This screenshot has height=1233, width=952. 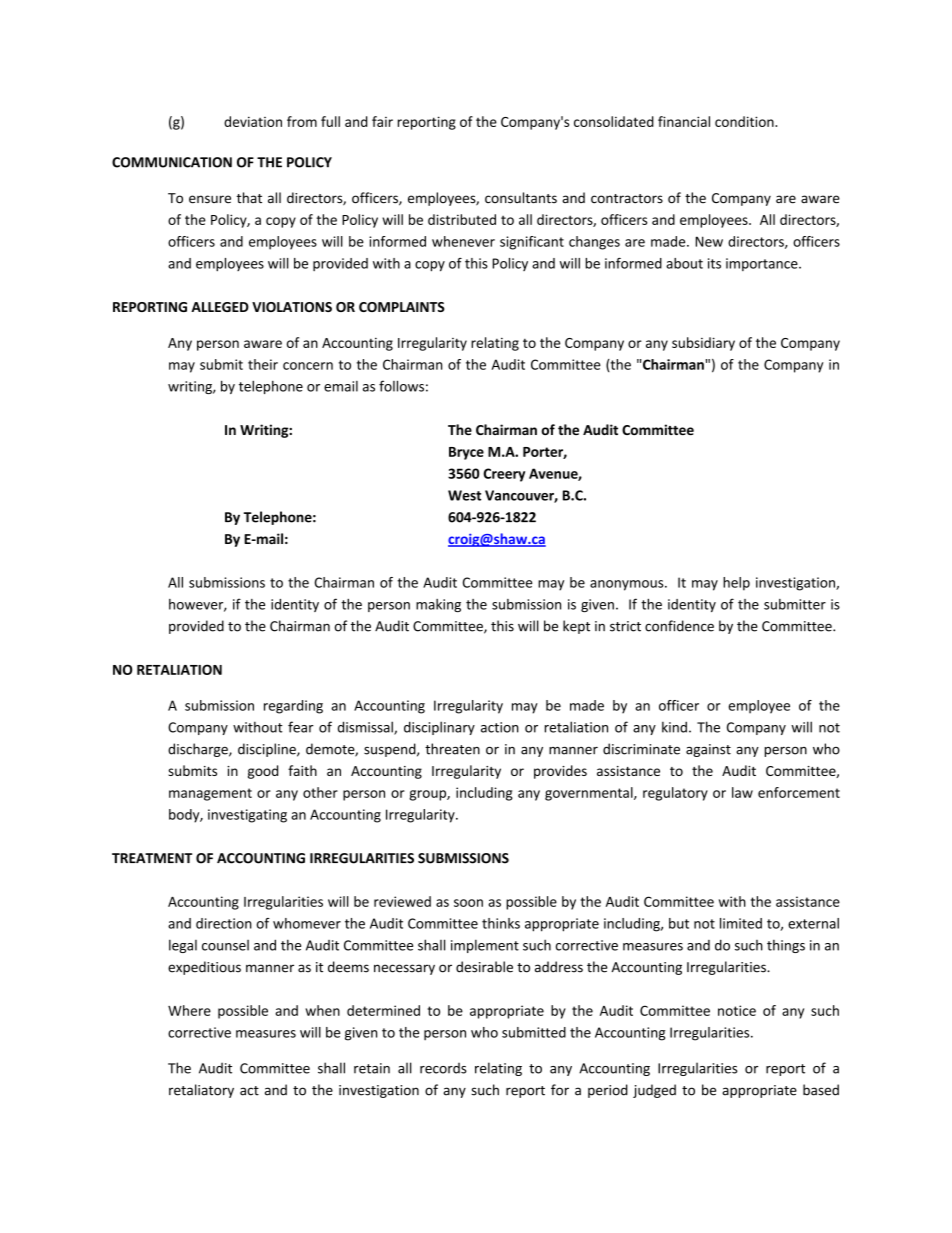 What do you see at coordinates (708, 750) in the screenshot?
I see `against` at bounding box center [708, 750].
